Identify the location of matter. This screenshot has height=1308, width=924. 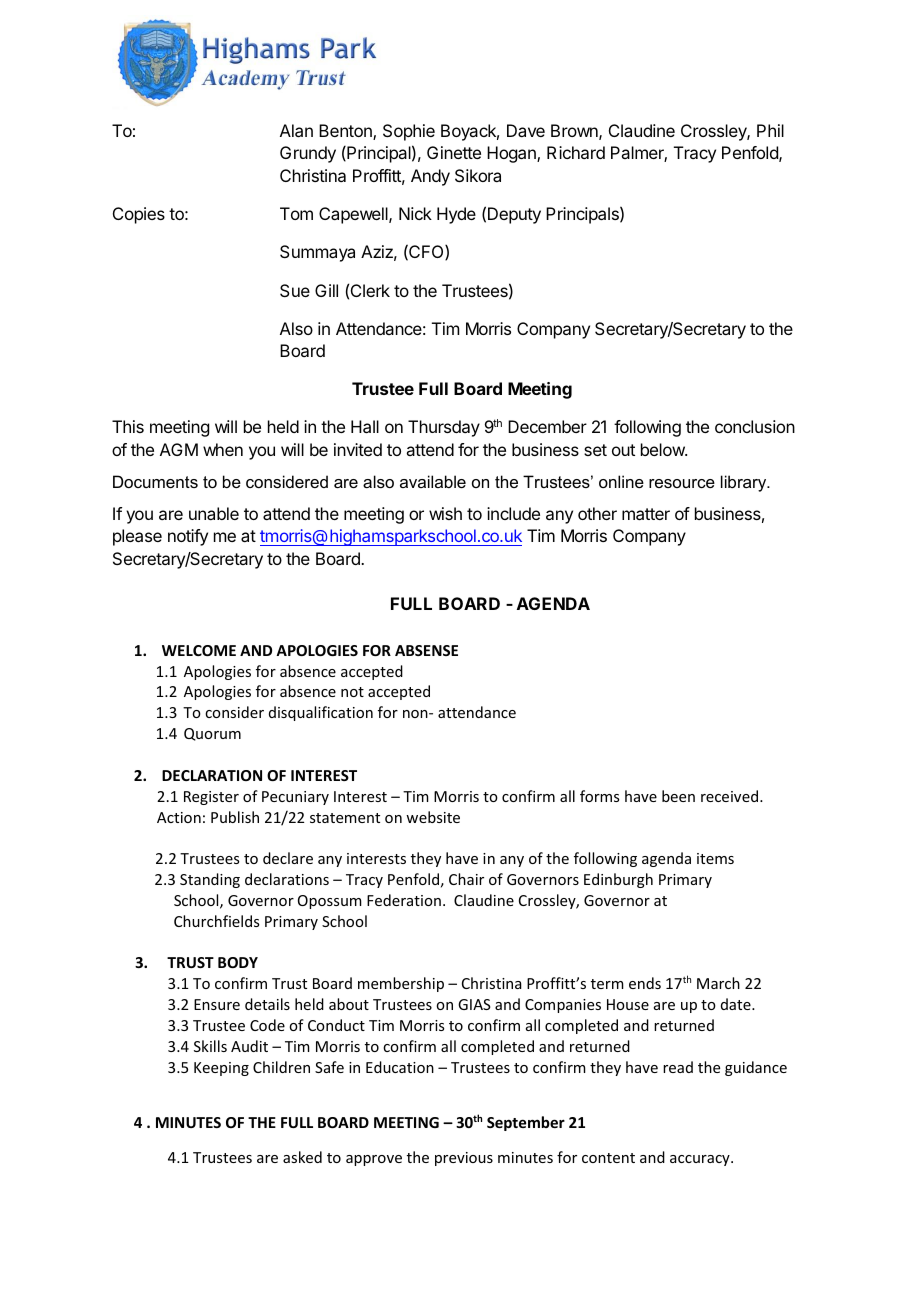
(646, 514).
